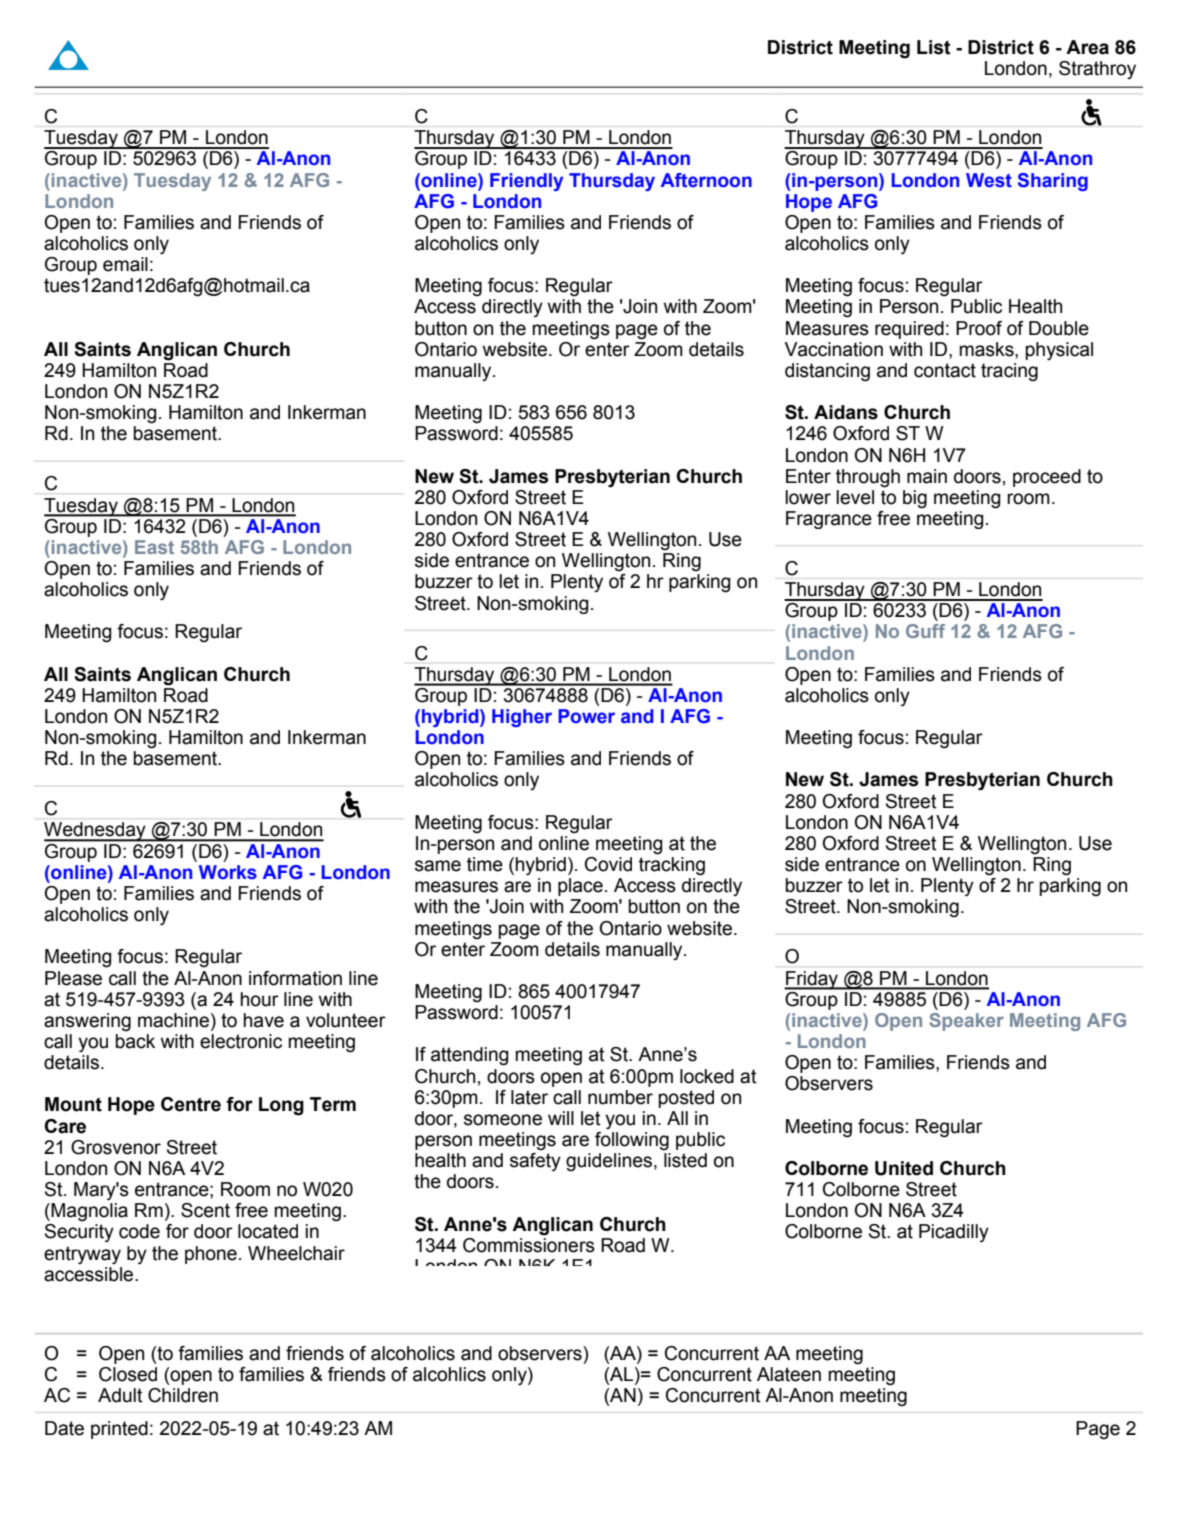 This screenshot has width=1177, height=1523. I want to click on Guff, so click(925, 631).
